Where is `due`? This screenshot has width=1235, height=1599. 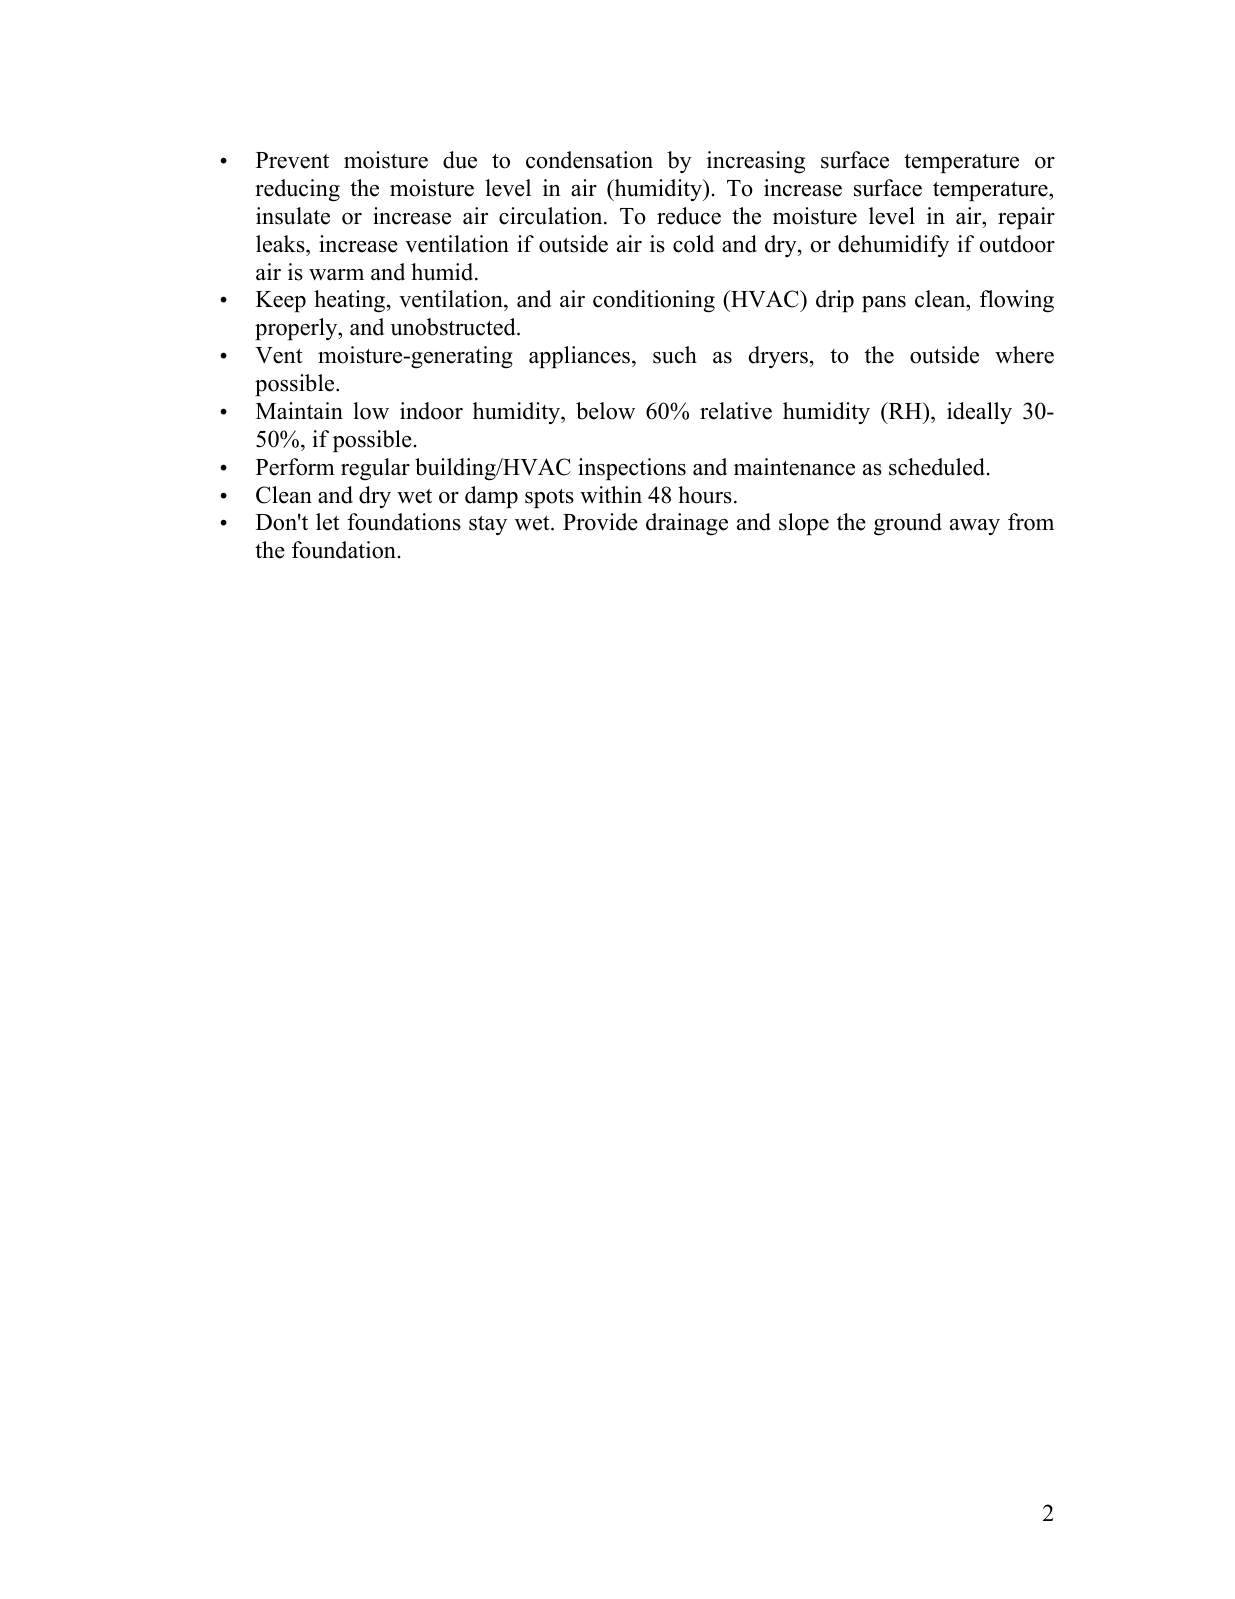 due is located at coordinates (460, 160).
